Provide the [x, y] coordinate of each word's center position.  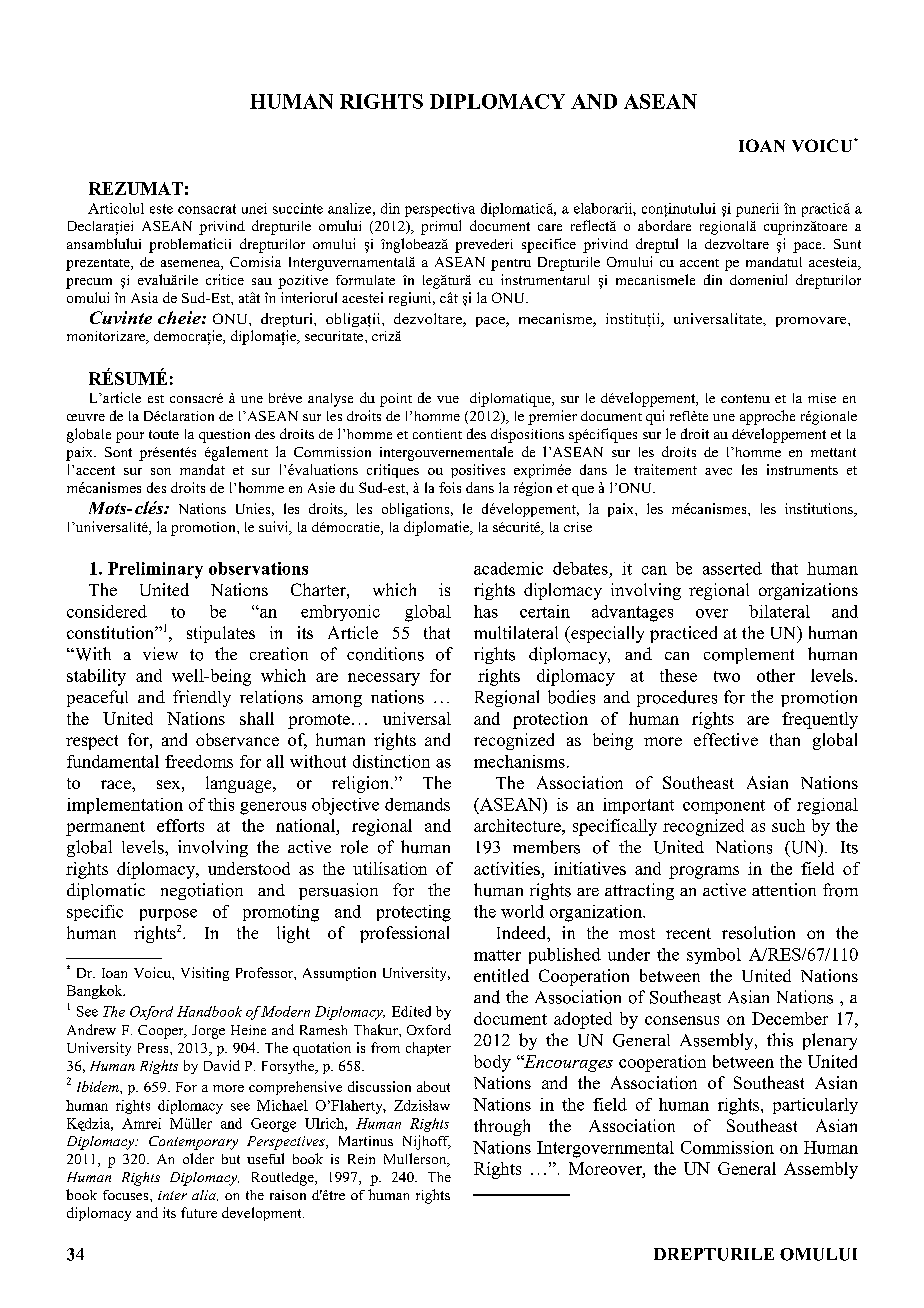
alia [205, 1195]
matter [497, 955]
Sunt [847, 244]
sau [262, 281]
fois [450, 487]
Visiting [205, 974]
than [785, 739]
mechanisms [519, 761]
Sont [118, 452]
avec [718, 471]
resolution [758, 932]
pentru [511, 265]
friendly [202, 698]
